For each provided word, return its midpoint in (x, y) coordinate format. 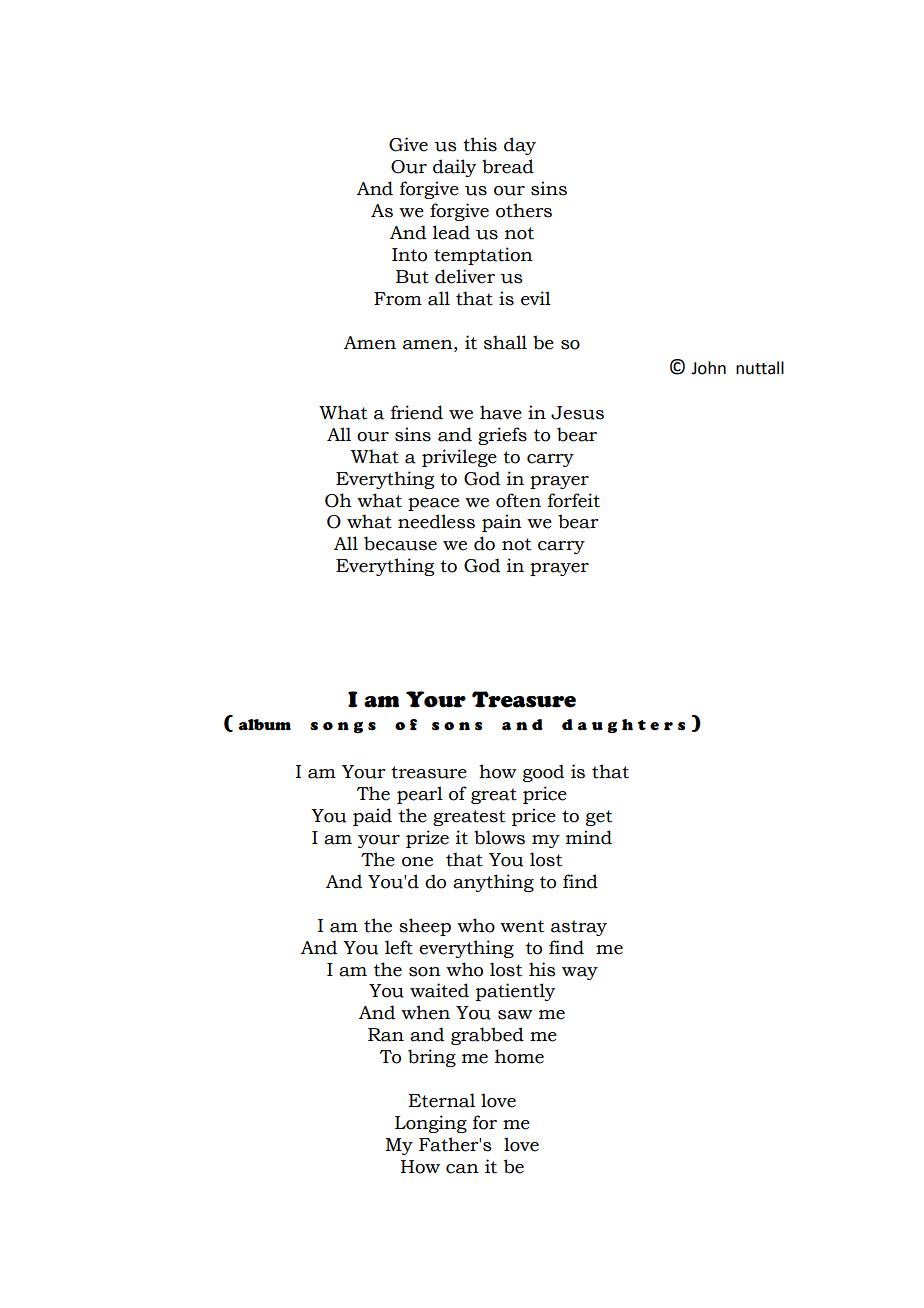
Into (409, 255)
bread (508, 166)
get (599, 818)
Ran (386, 1035)
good (543, 773)
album (265, 725)
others (524, 210)
